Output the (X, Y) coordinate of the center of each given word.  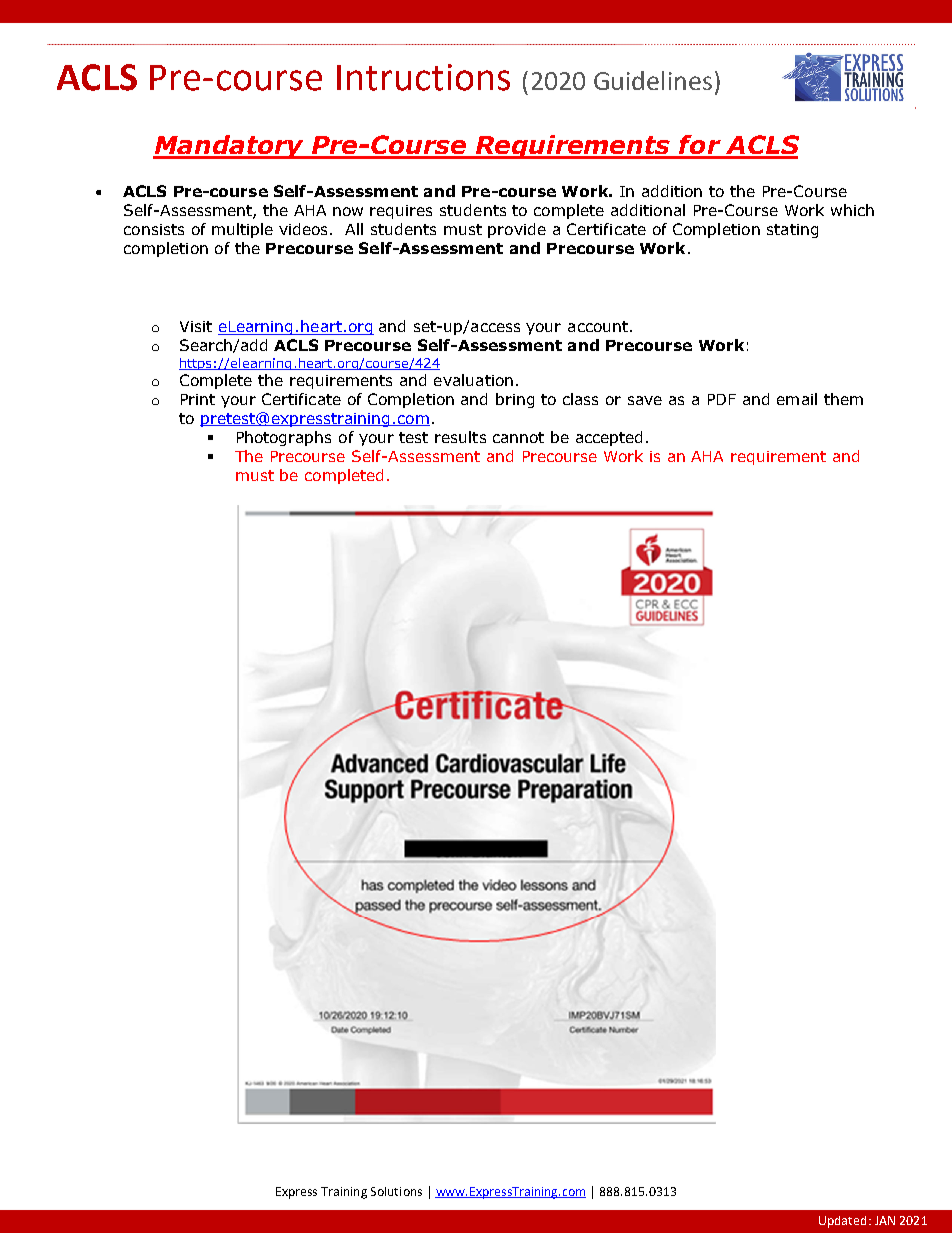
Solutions (396, 1191)
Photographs (284, 438)
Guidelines (653, 80)
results (460, 437)
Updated (842, 1222)
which (852, 210)
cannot (518, 437)
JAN (885, 1220)
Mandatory (229, 147)
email (797, 399)
